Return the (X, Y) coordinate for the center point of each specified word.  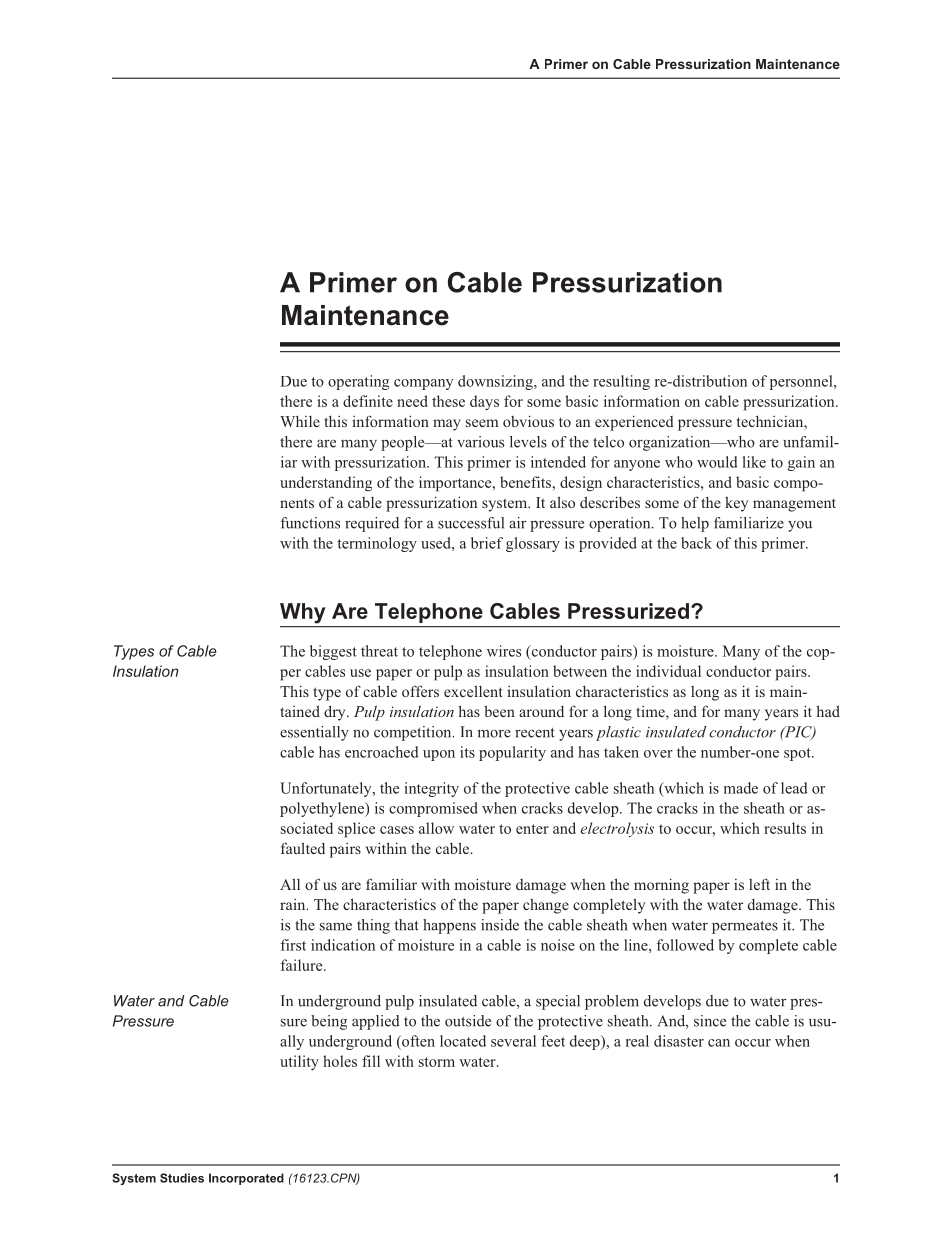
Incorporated (246, 1179)
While (300, 421)
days (484, 402)
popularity (512, 753)
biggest (333, 652)
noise (558, 945)
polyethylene (323, 809)
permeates (745, 927)
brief (487, 543)
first (293, 945)
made (741, 788)
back (696, 543)
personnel (802, 382)
